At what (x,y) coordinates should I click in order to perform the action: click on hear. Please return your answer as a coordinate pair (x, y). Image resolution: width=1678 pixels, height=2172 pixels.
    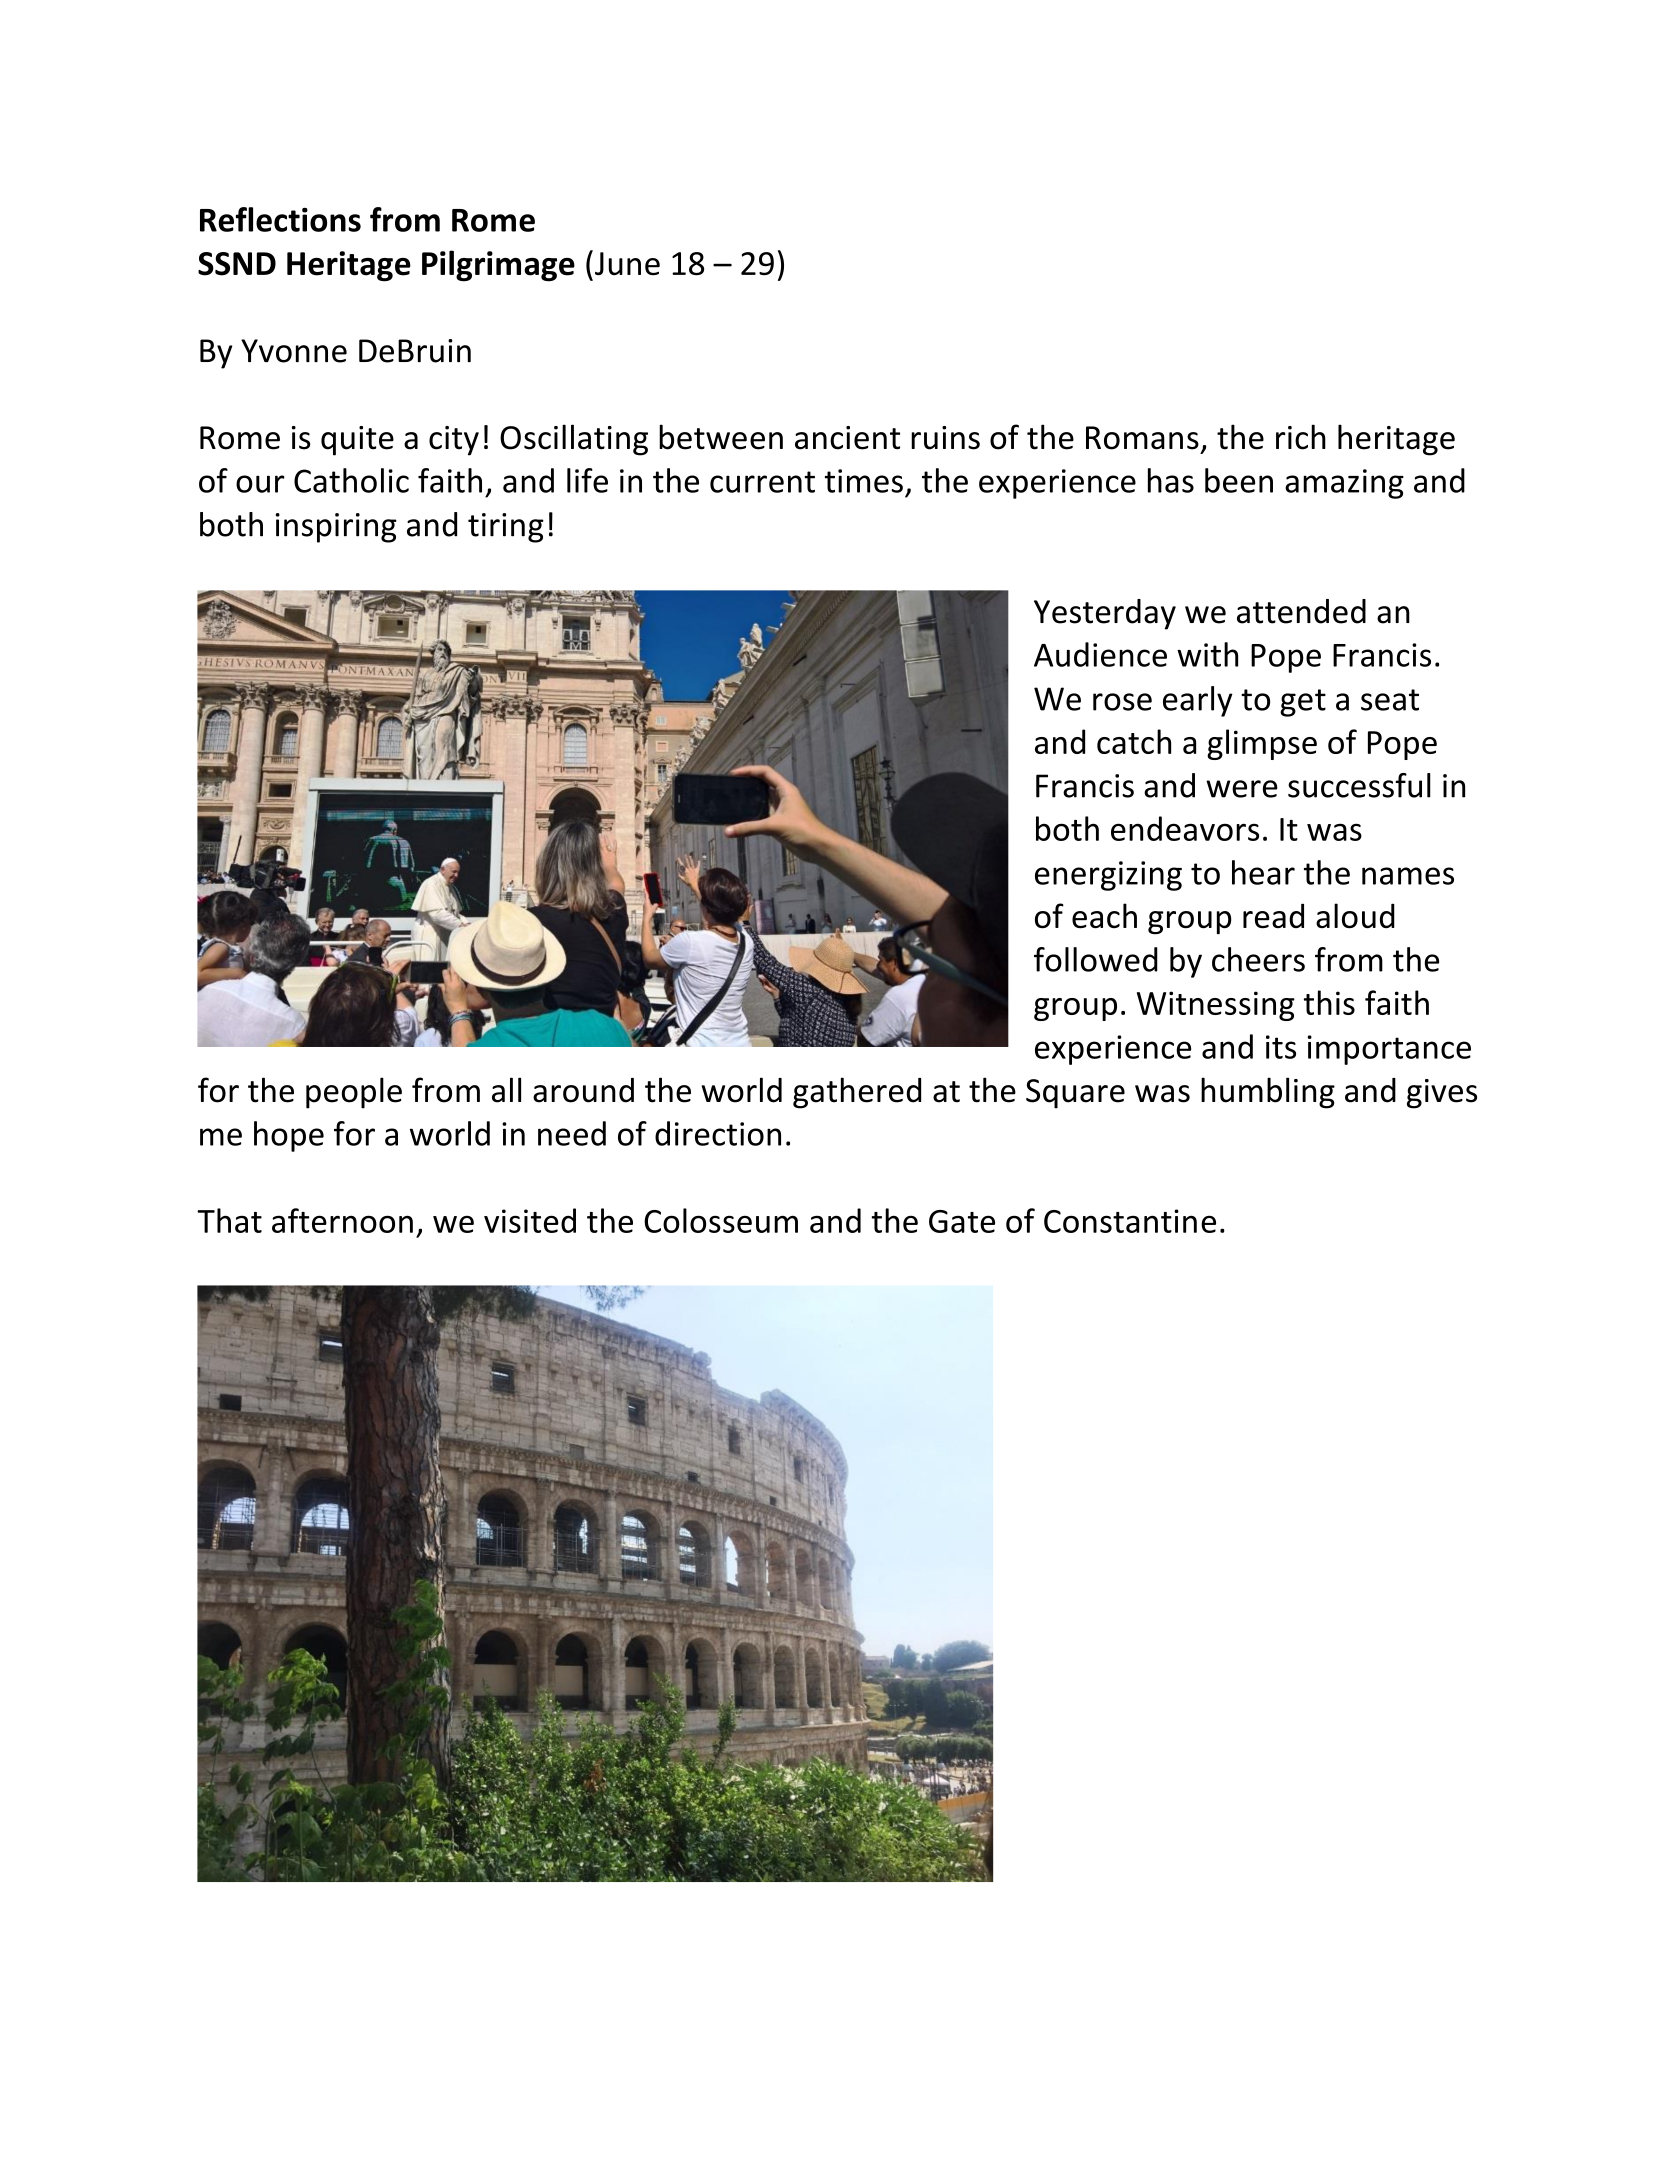
    Looking at the image, I should click on (1263, 872).
